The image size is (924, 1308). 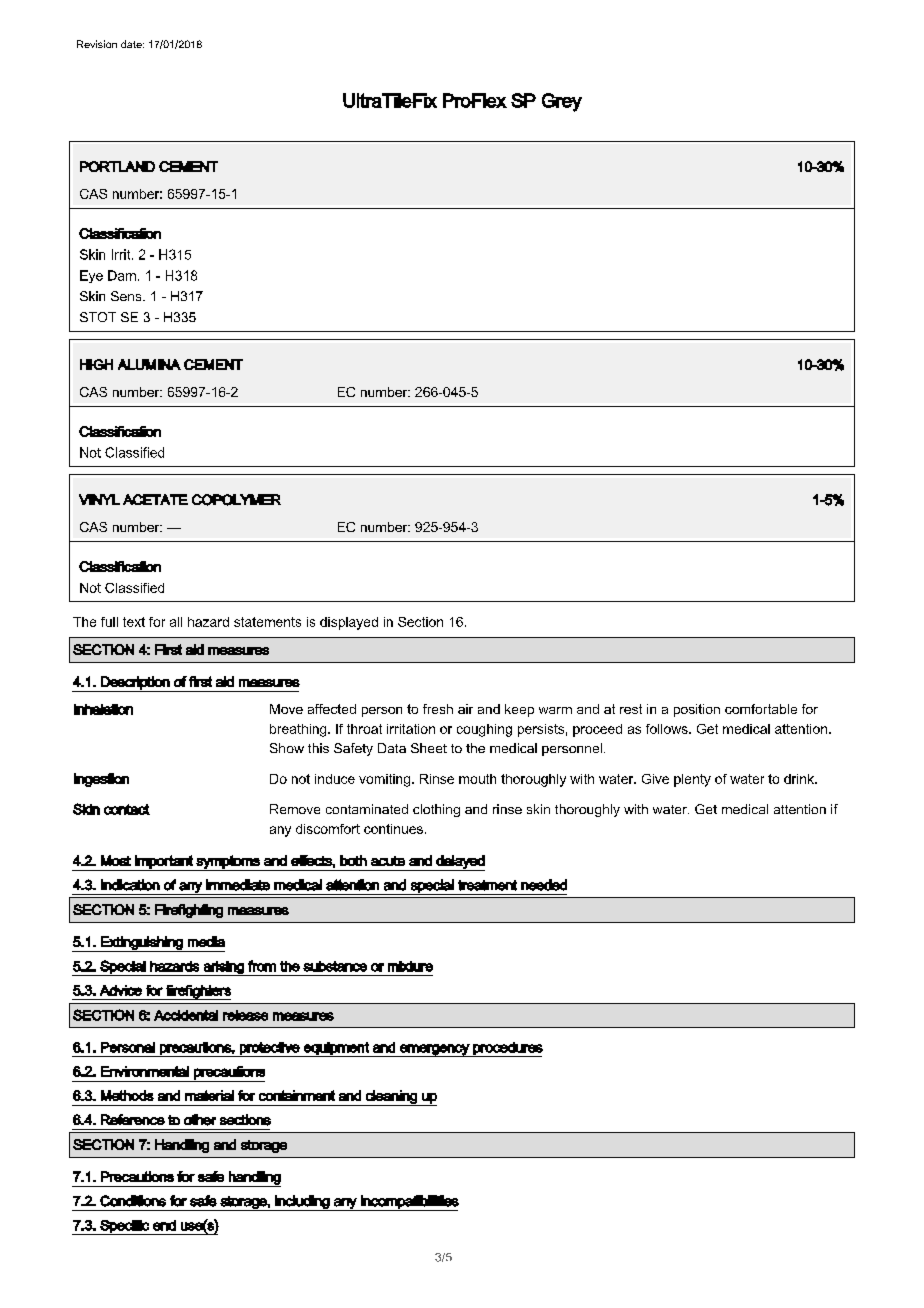 What do you see at coordinates (409, 1203) in the screenshot?
I see `incompatibilities` at bounding box center [409, 1203].
